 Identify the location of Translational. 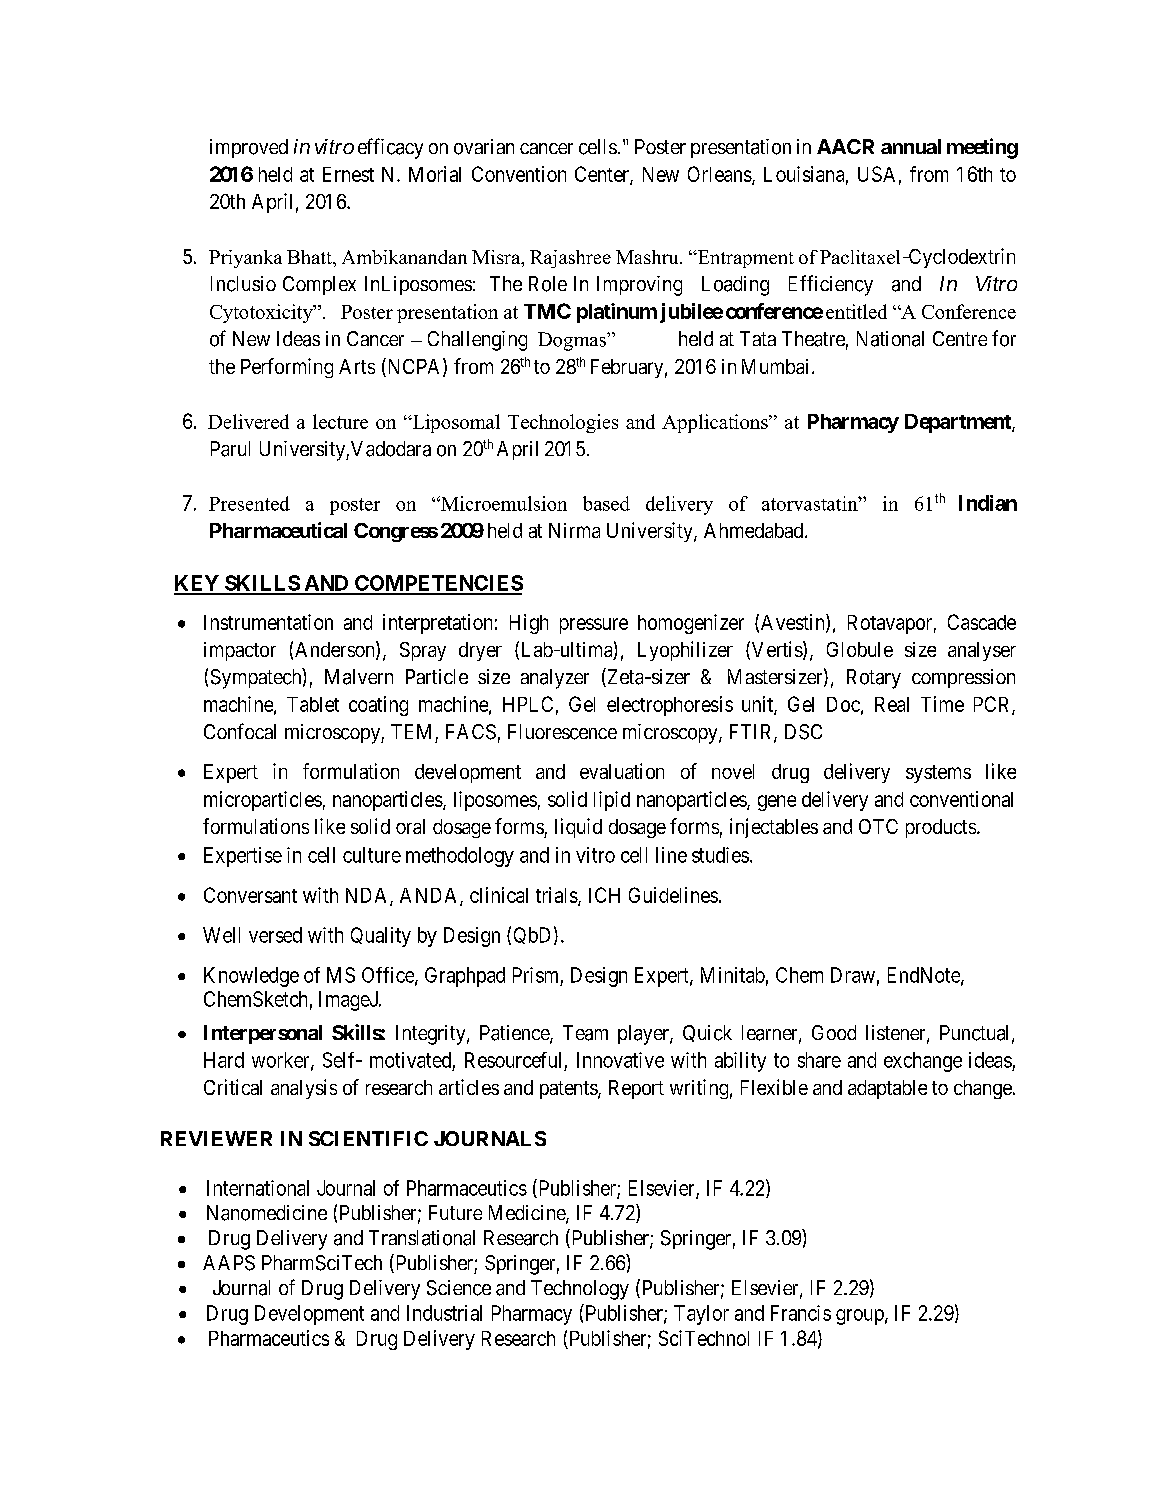
(422, 1238).
